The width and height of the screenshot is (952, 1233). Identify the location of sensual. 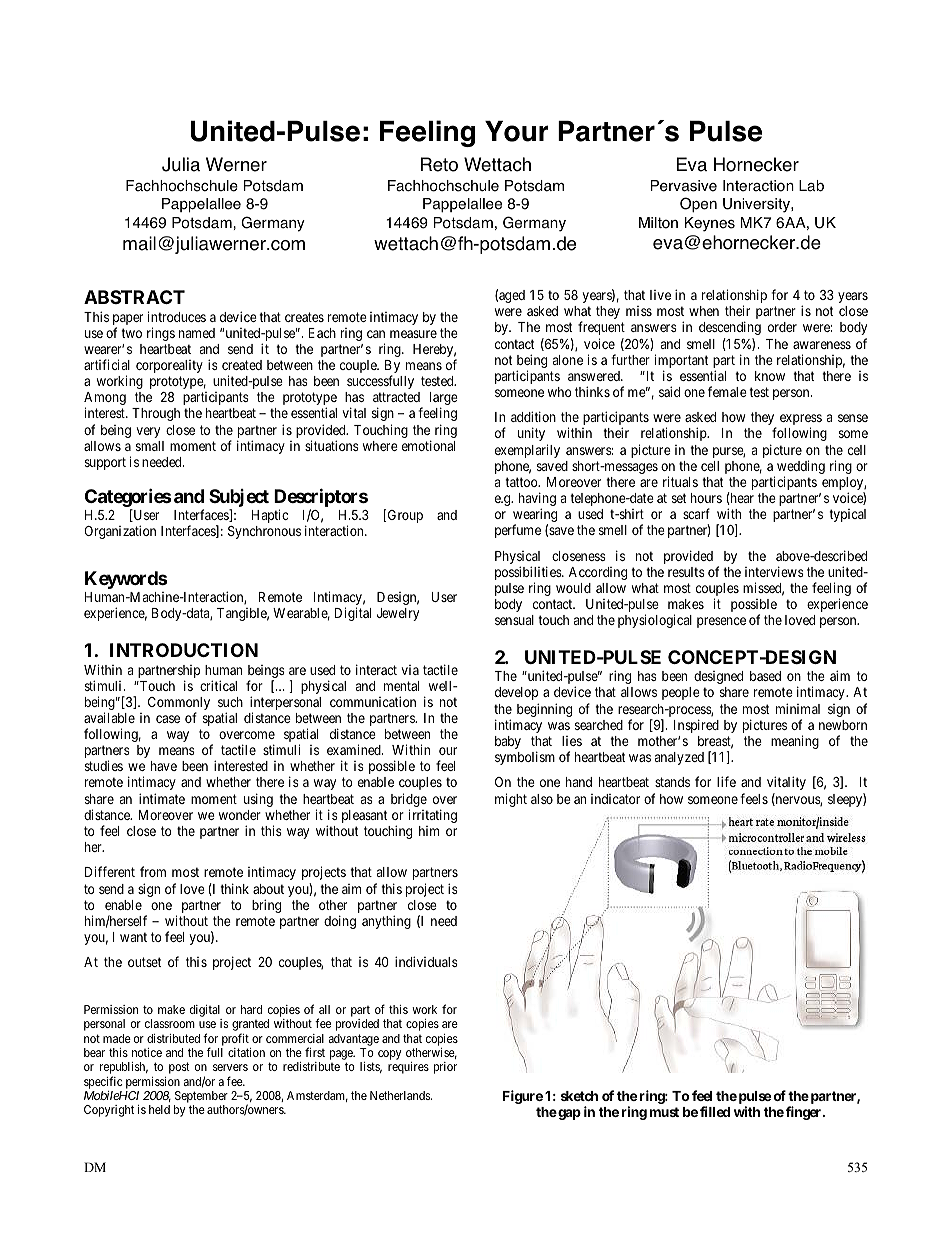
(514, 620).
